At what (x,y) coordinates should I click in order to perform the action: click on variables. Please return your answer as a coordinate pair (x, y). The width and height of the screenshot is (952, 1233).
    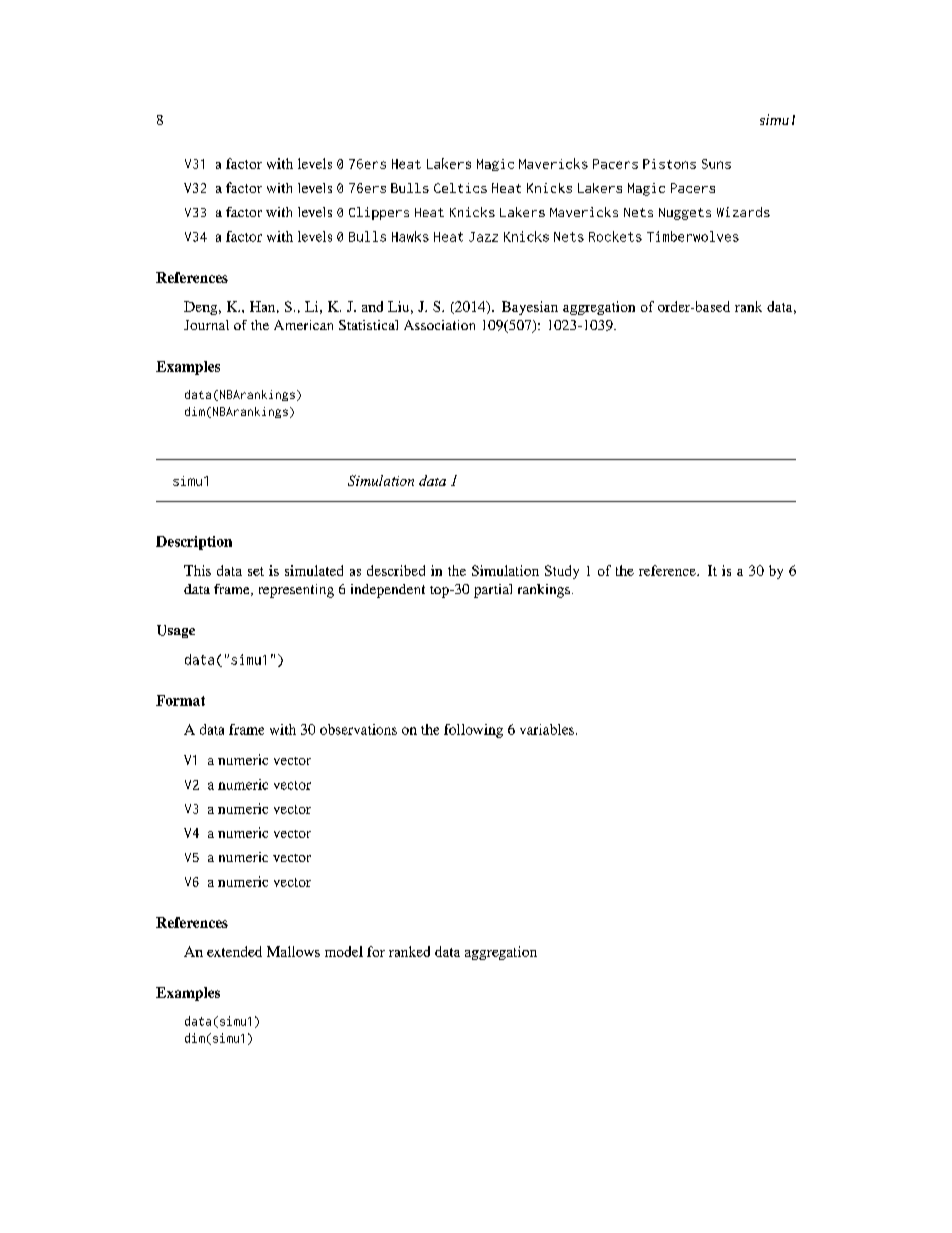
    Looking at the image, I should click on (547, 729).
